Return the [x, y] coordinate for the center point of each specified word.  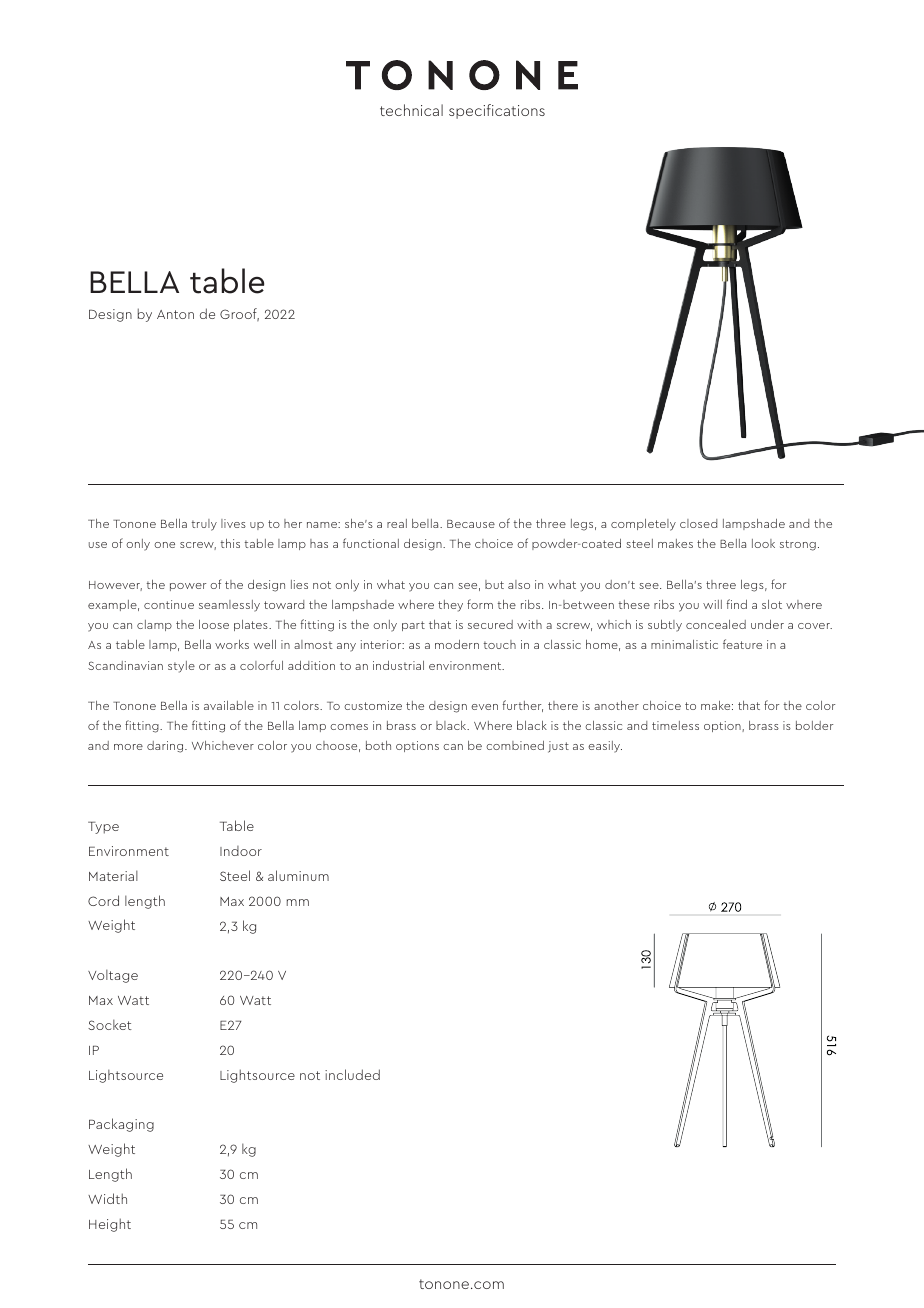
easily [605, 747]
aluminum [298, 875]
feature [742, 644]
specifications [497, 111]
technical [411, 110]
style [181, 667]
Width [107, 1198]
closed [698, 523]
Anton [175, 314]
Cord [103, 900]
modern [457, 644]
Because [471, 524]
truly [204, 525]
